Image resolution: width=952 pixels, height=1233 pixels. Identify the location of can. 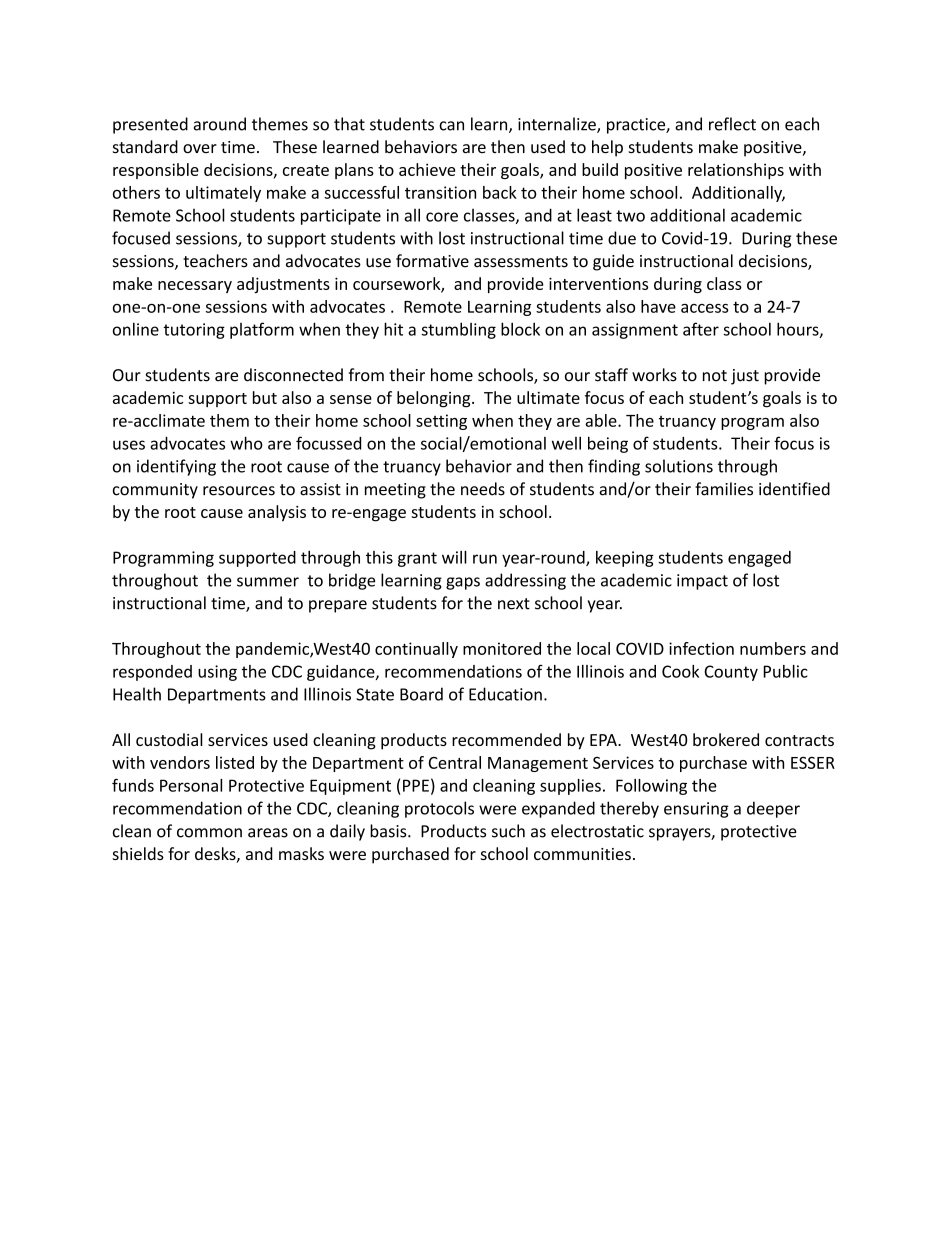
(451, 126).
